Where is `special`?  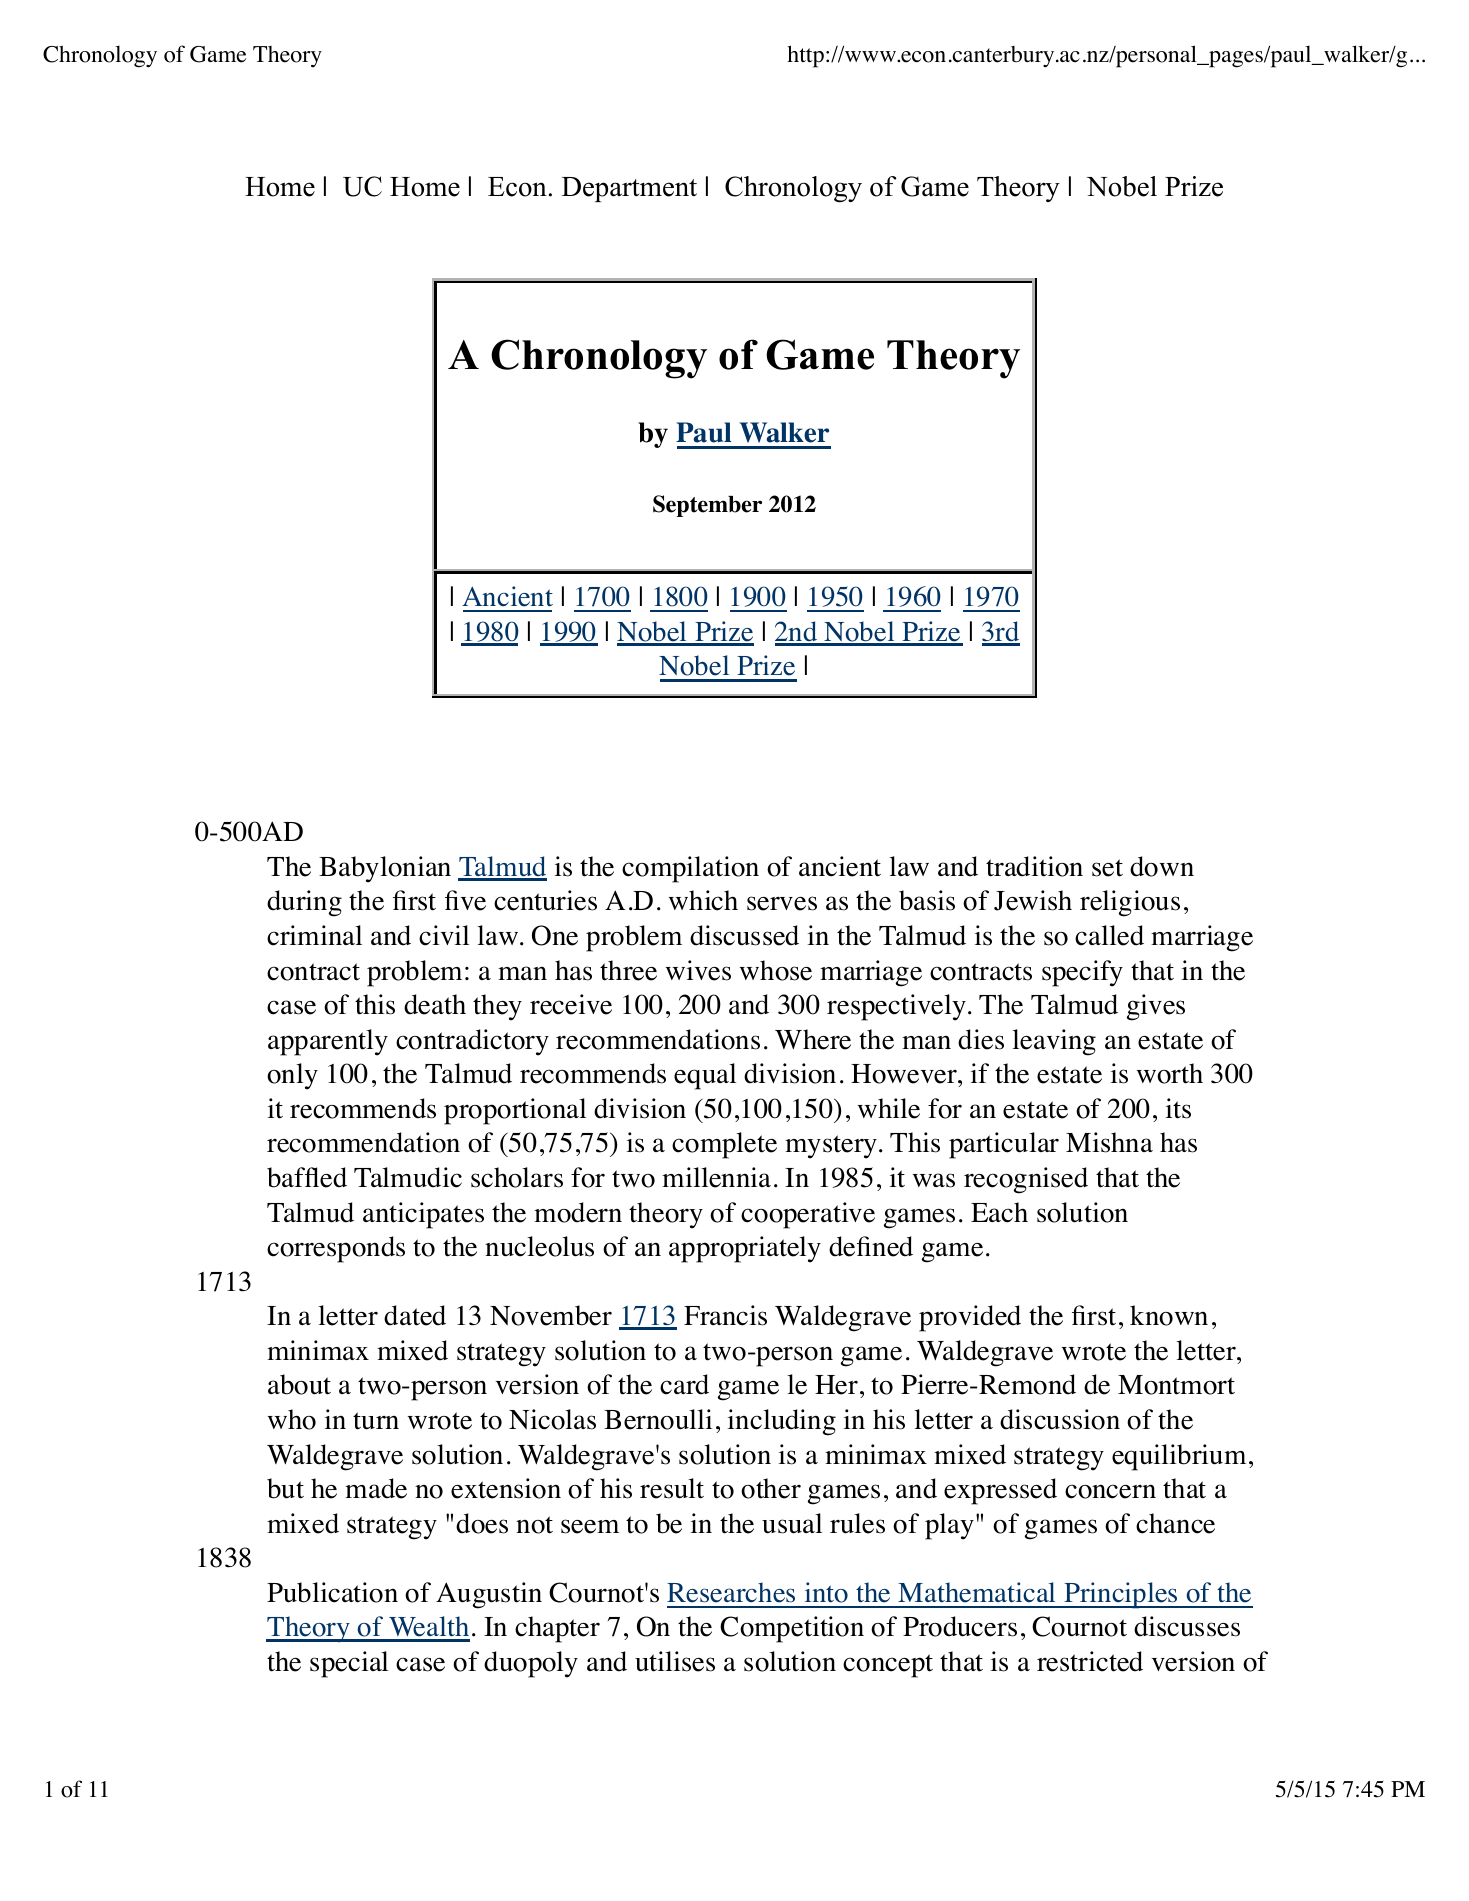
special is located at coordinates (349, 1664).
